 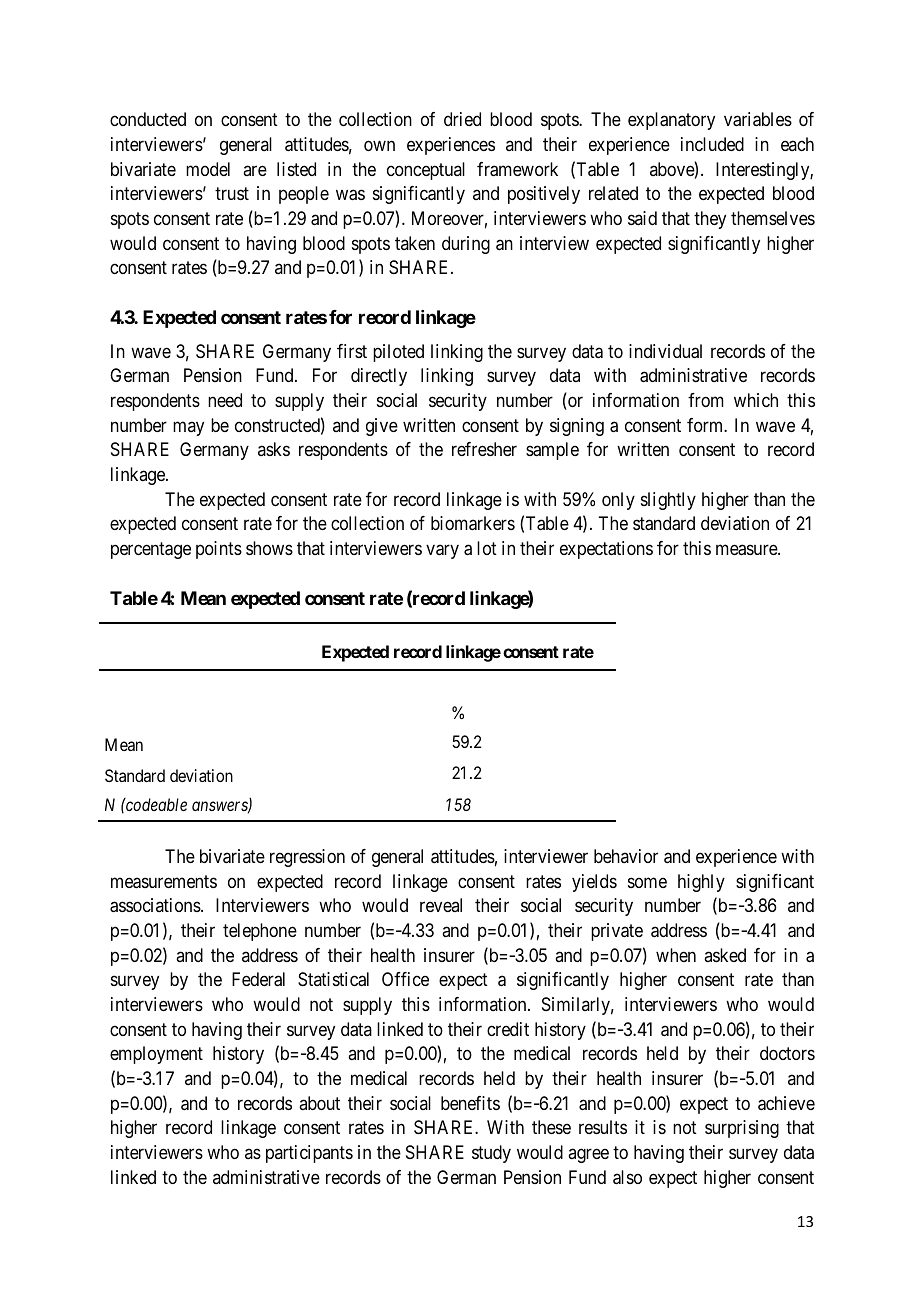 What do you see at coordinates (462, 119) in the screenshot?
I see `dried` at bounding box center [462, 119].
